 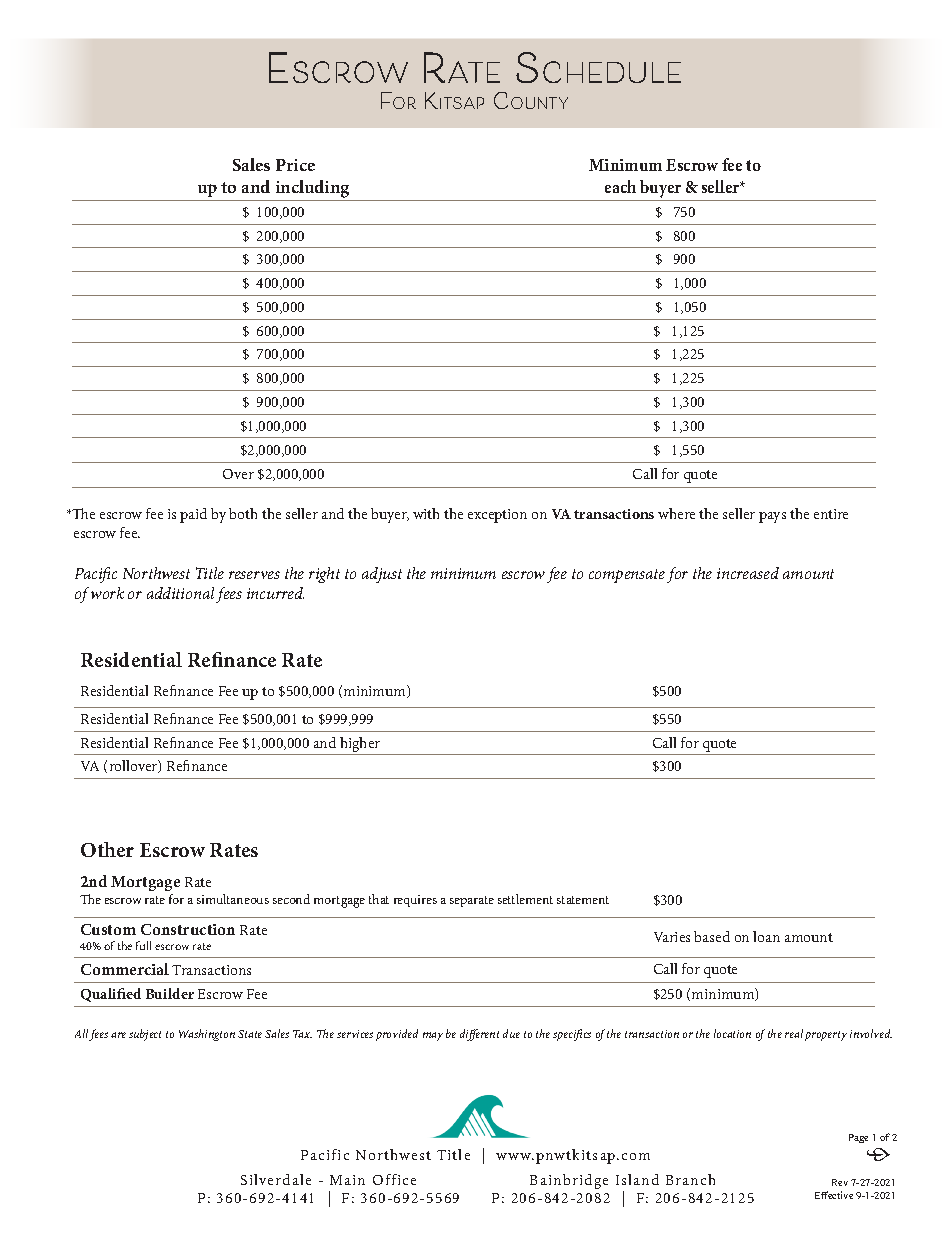 What do you see at coordinates (620, 186) in the screenshot?
I see `each` at bounding box center [620, 186].
